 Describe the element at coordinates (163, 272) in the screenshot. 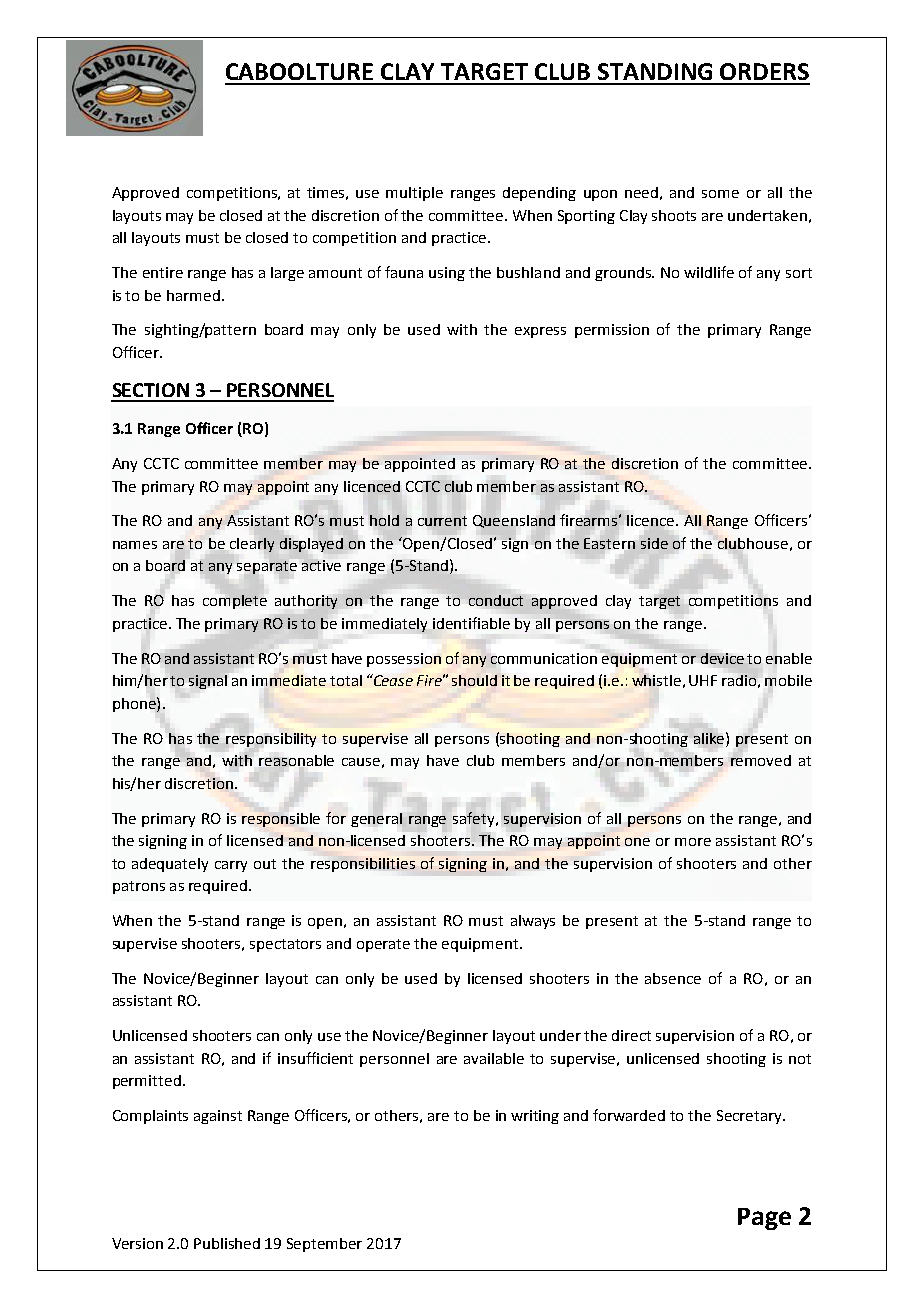

I see `entire` at that location.
